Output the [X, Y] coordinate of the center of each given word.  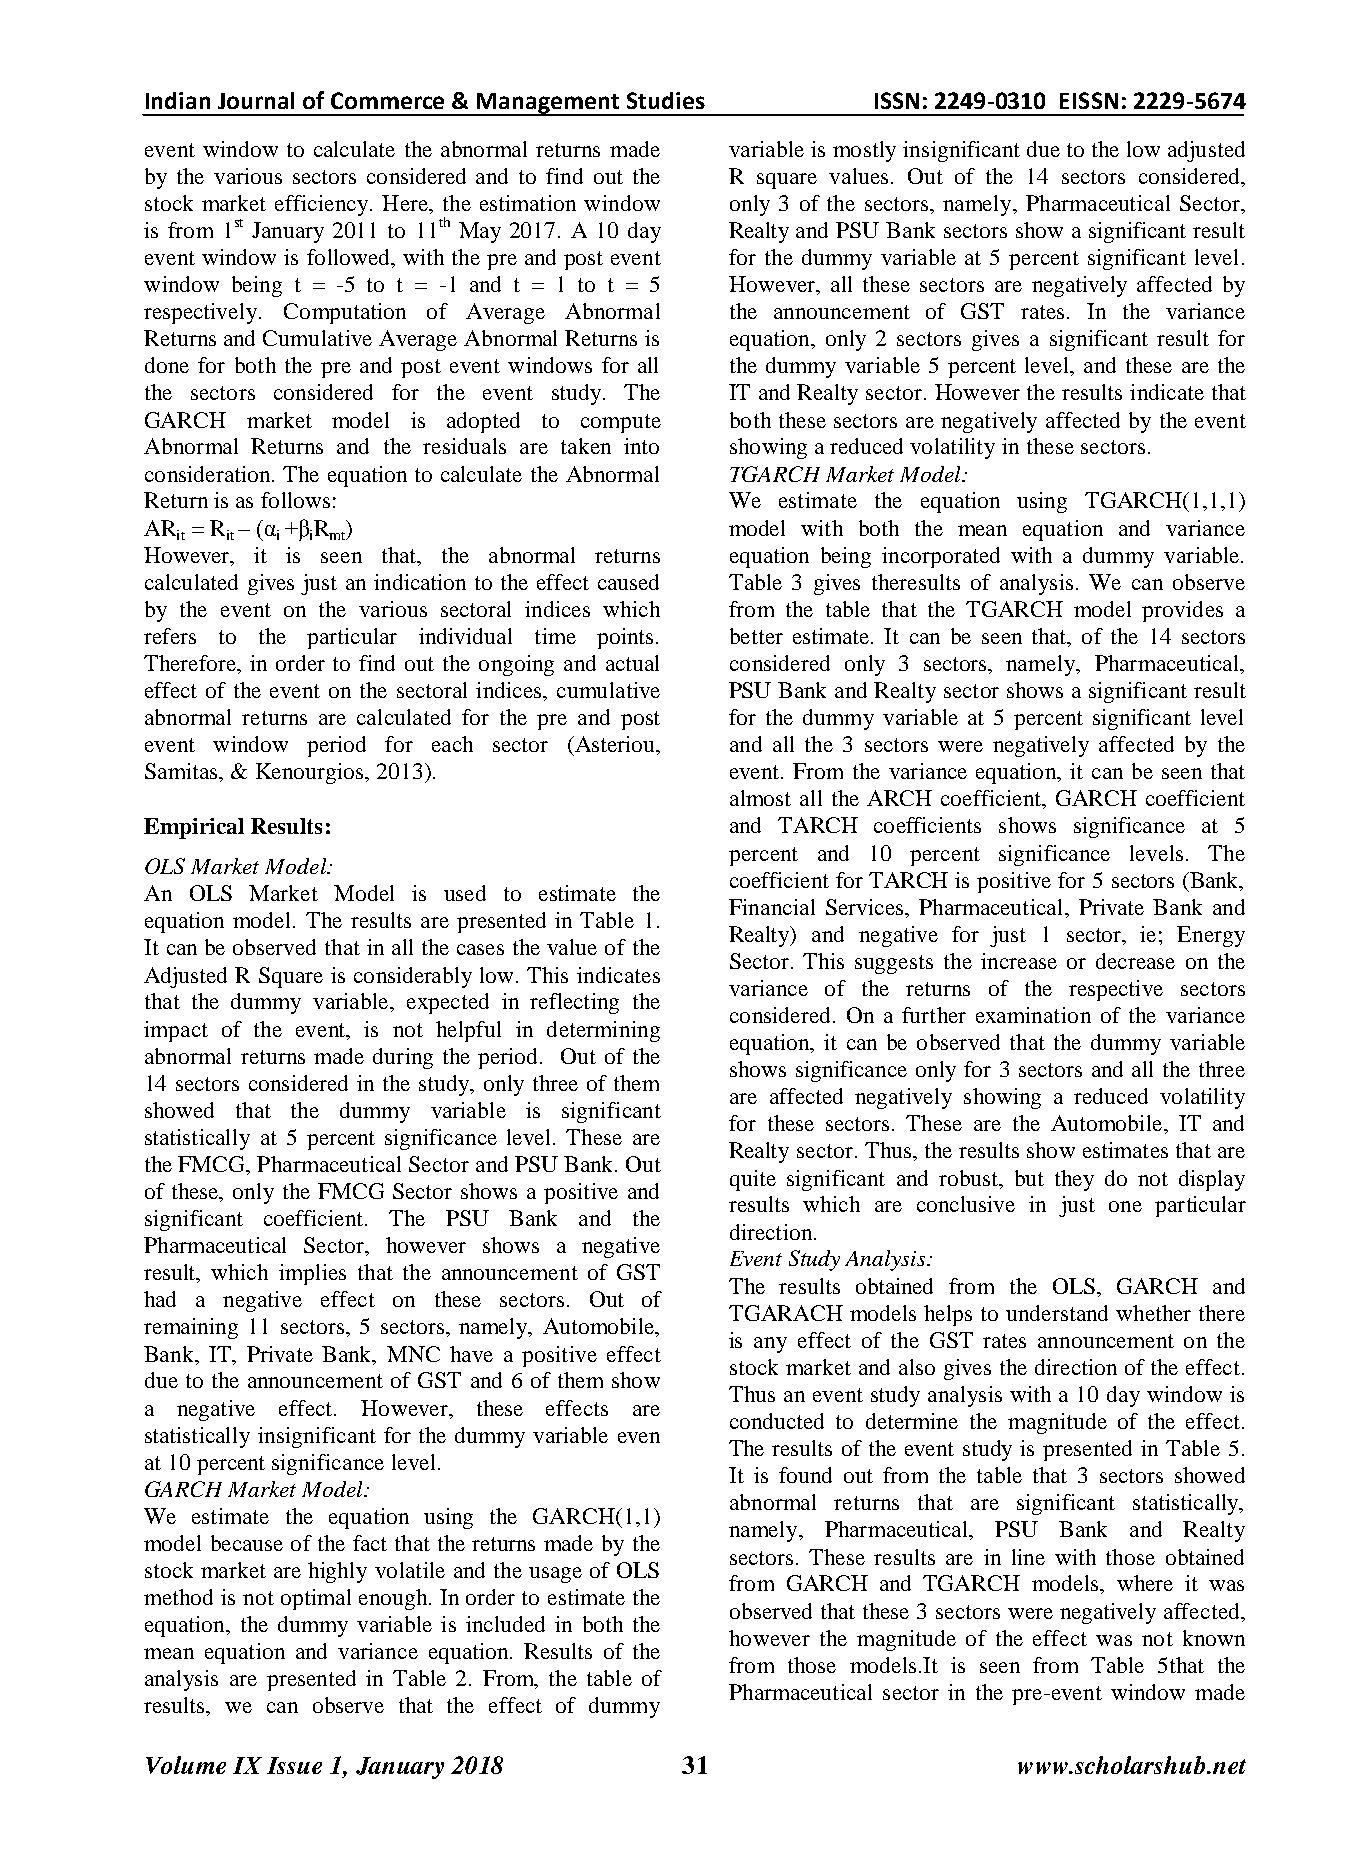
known [1214, 1638]
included [505, 1624]
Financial [772, 907]
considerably [413, 977]
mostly [864, 151]
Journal [256, 100]
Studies [666, 100]
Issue [294, 1765]
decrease [1135, 961]
